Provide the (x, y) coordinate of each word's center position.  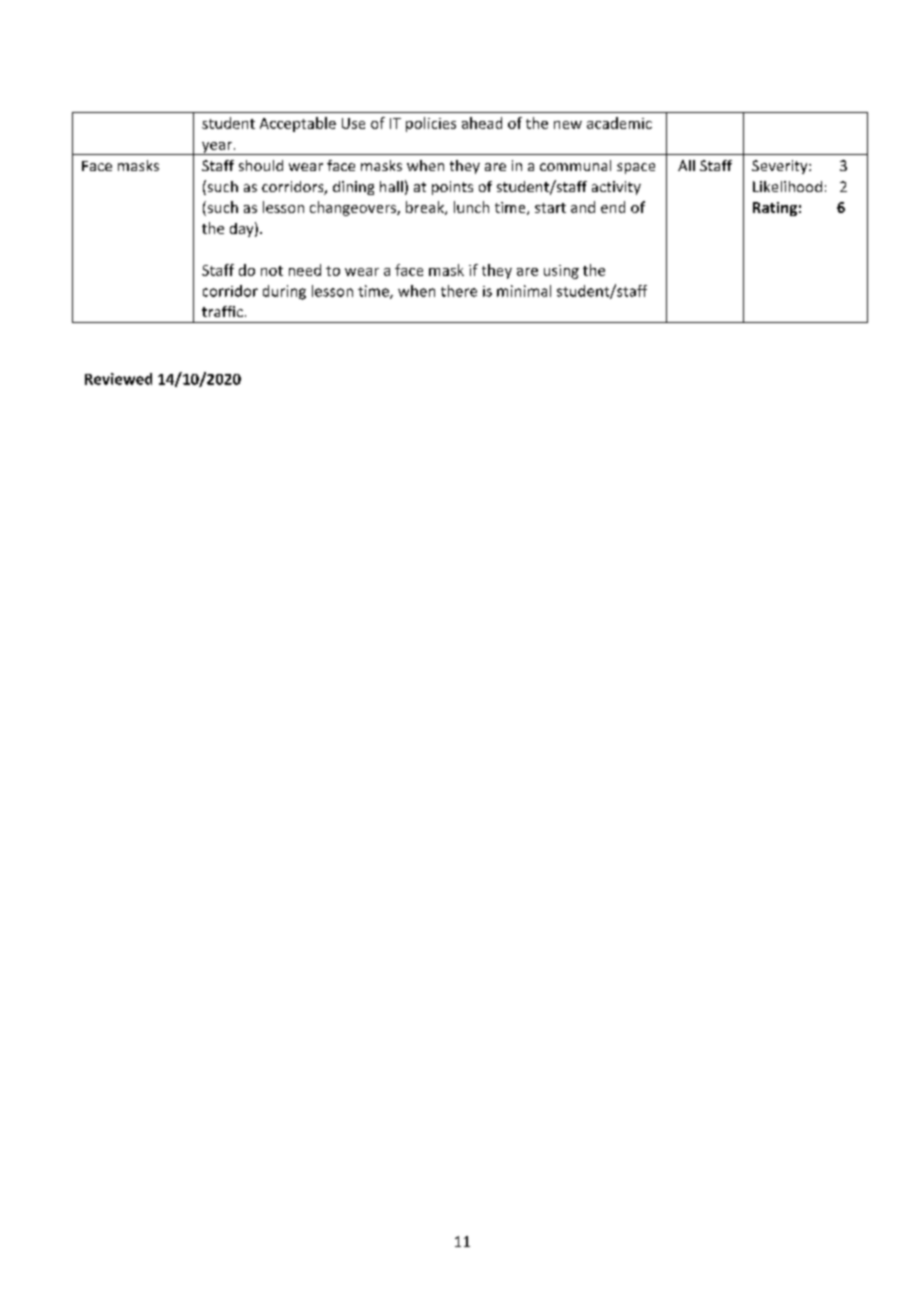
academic (619, 123)
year (217, 148)
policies (431, 124)
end (613, 207)
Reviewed (118, 379)
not (272, 271)
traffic (222, 311)
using (561, 272)
